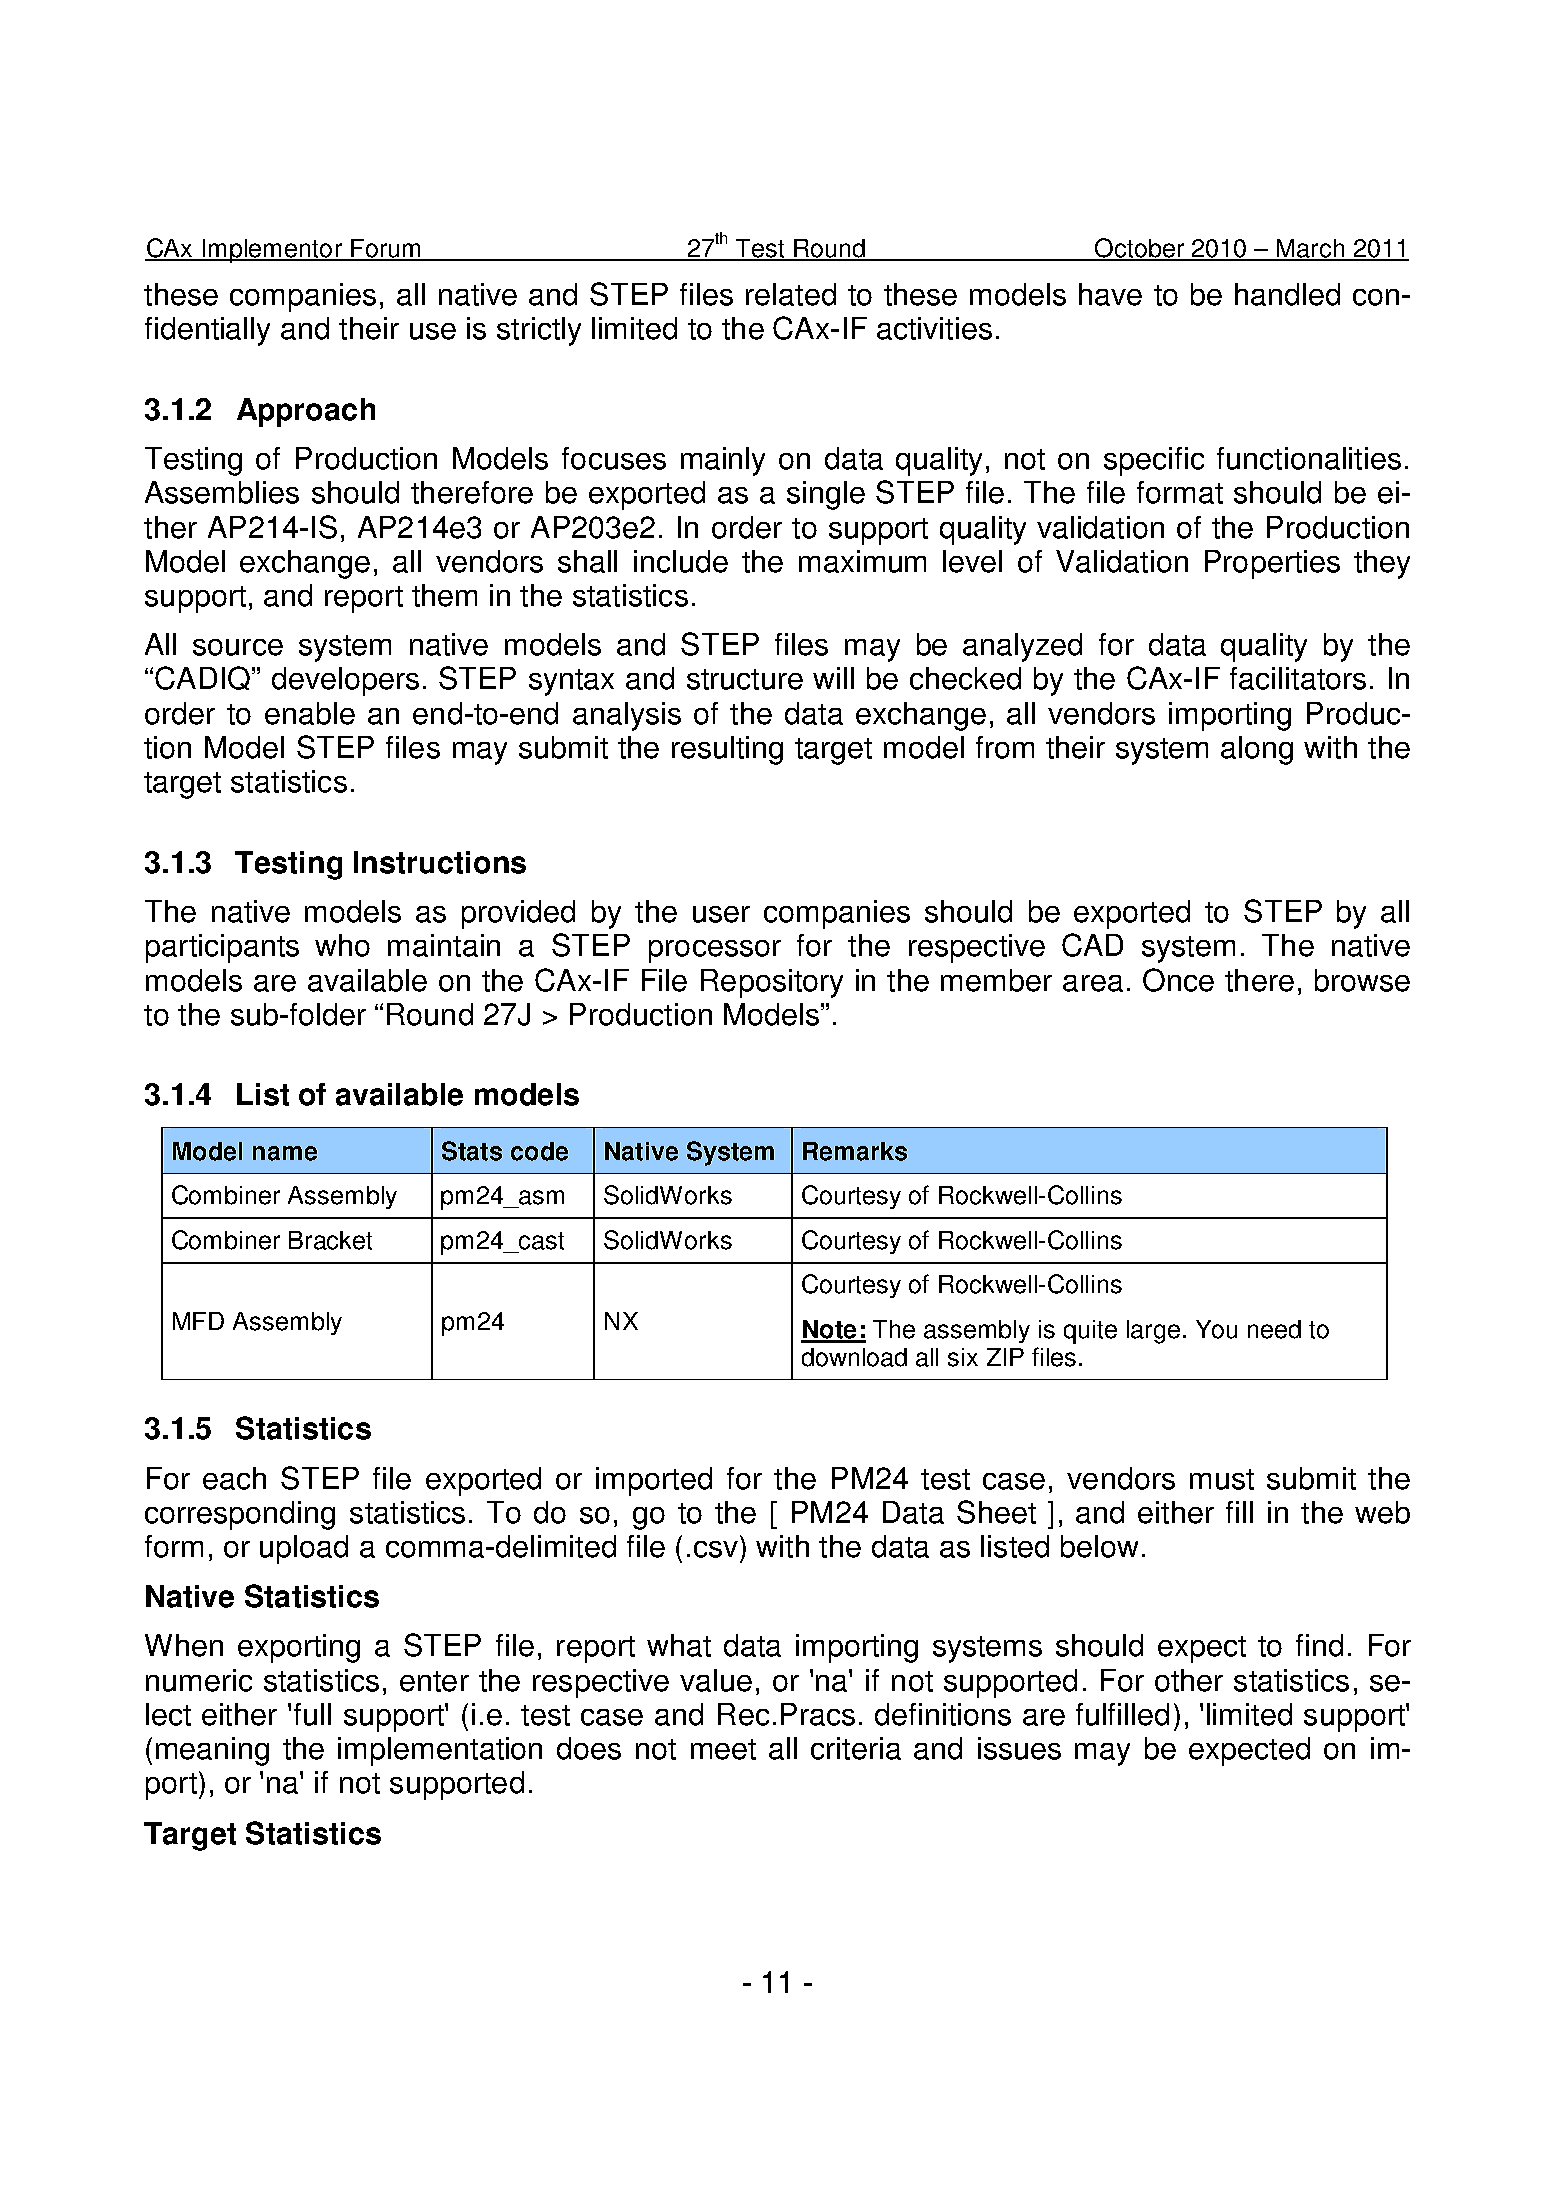  I want to click on Forum, so click(386, 249).
